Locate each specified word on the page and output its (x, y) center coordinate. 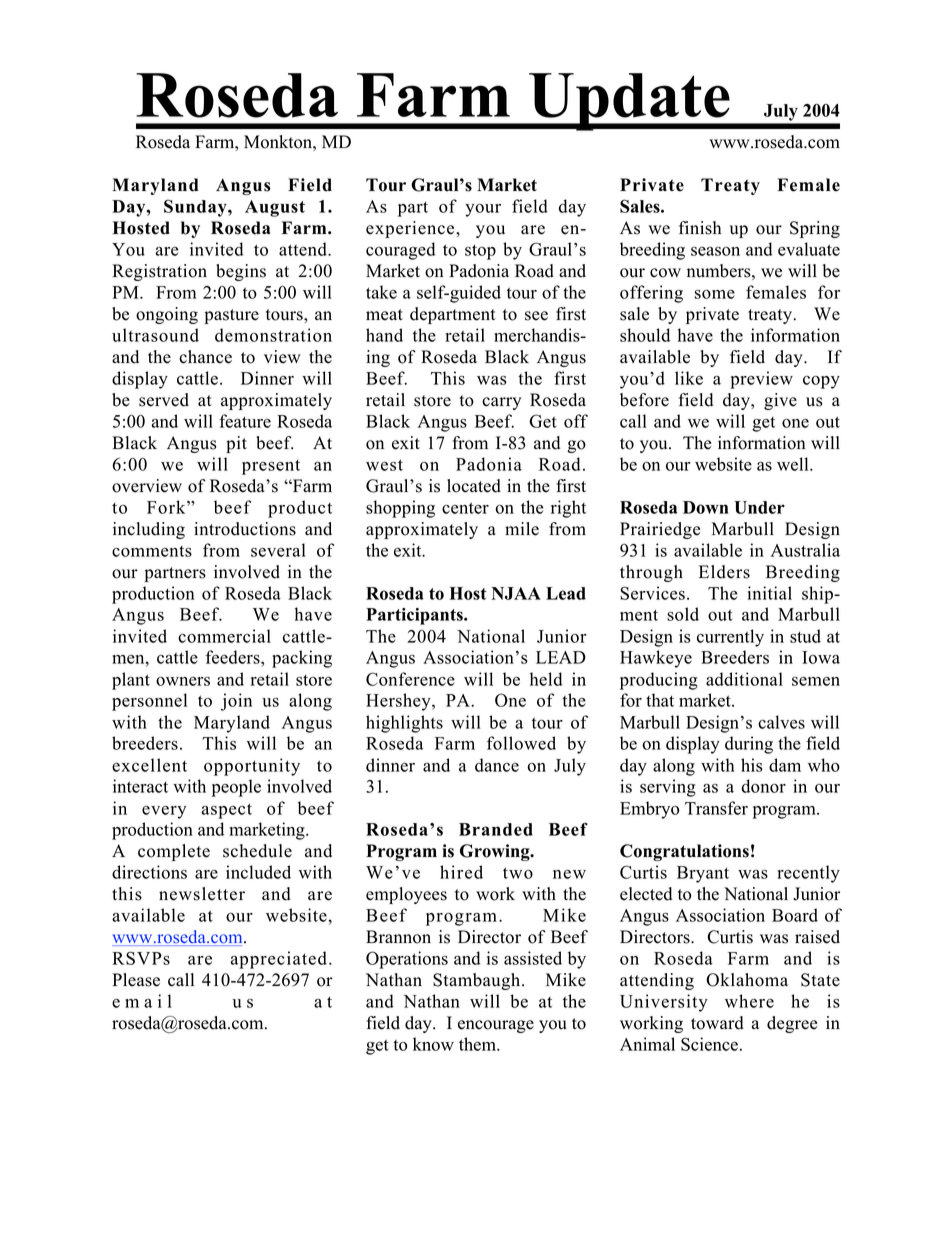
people (236, 788)
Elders (724, 572)
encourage (496, 1026)
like (689, 378)
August (275, 208)
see (536, 316)
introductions (245, 529)
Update (629, 102)
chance (205, 357)
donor (763, 786)
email (142, 1001)
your (483, 210)
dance (497, 765)
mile (522, 529)
